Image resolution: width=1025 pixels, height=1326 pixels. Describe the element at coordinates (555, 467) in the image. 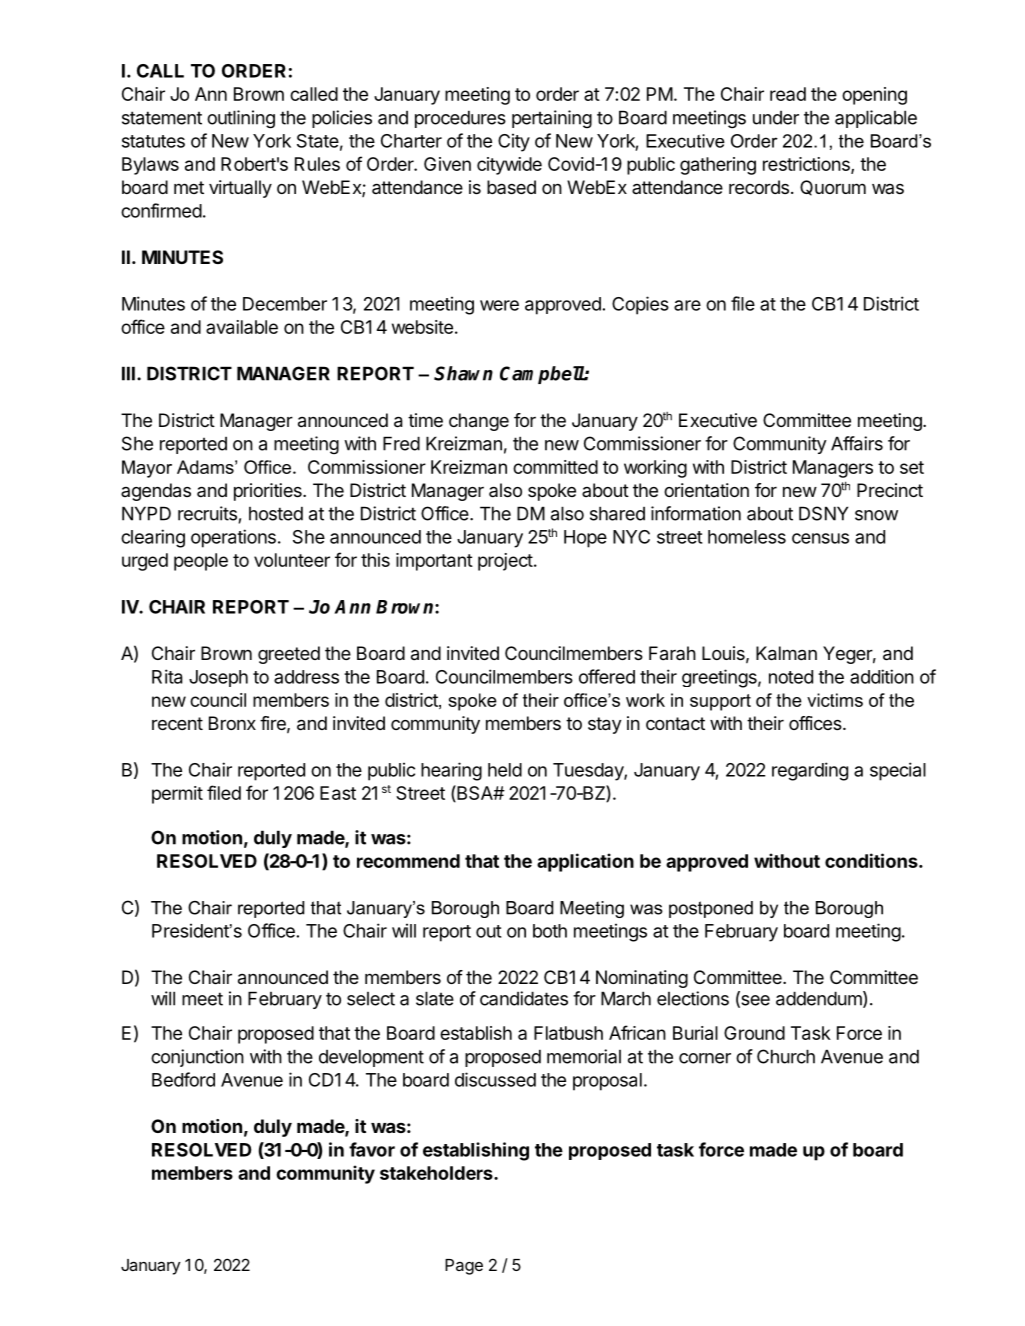

I see `committed` at that location.
